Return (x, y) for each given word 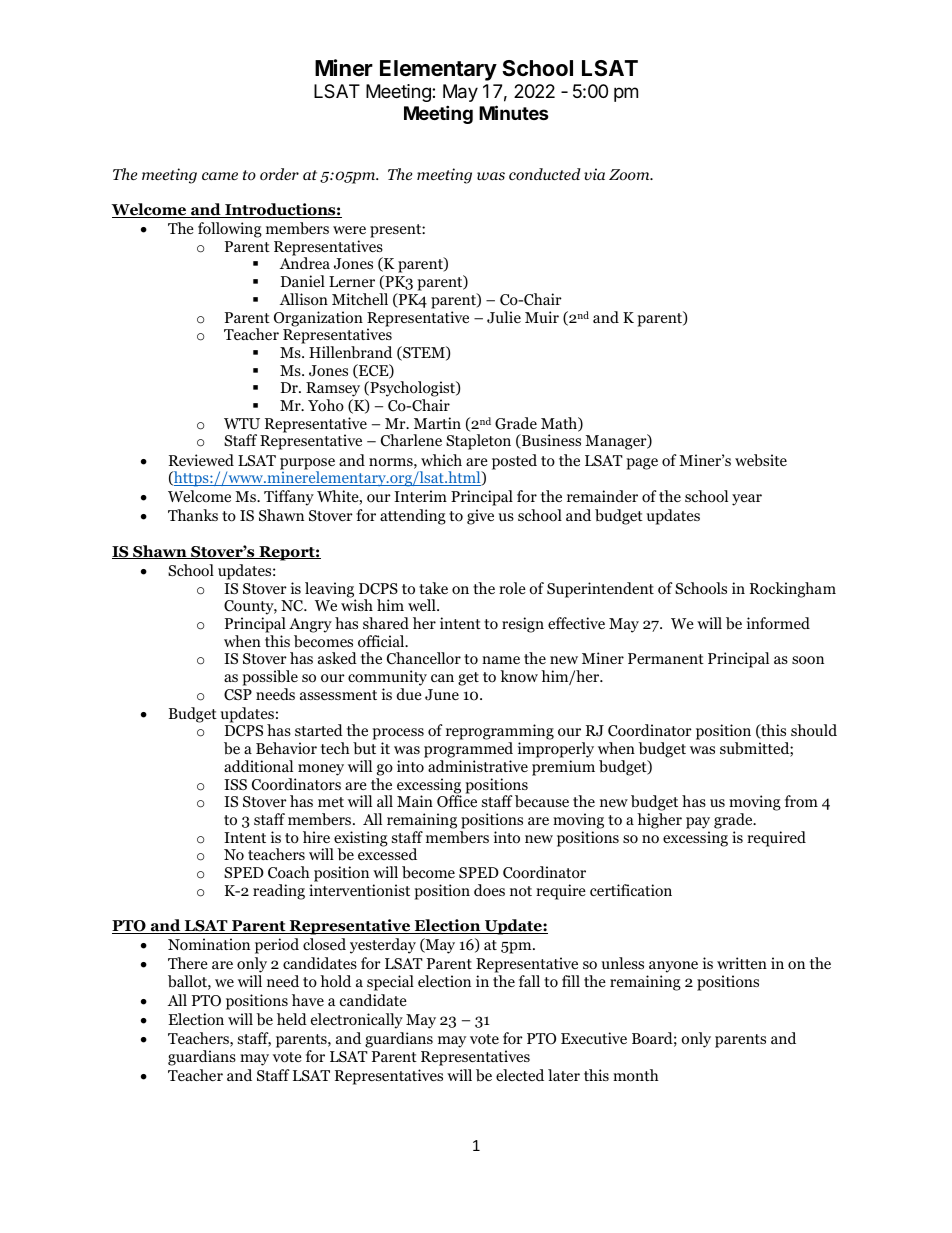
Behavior (286, 748)
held (292, 1019)
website (761, 460)
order (279, 174)
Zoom (630, 175)
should (814, 730)
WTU (242, 424)
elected (520, 1075)
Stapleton (478, 442)
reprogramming (500, 733)
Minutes (514, 112)
